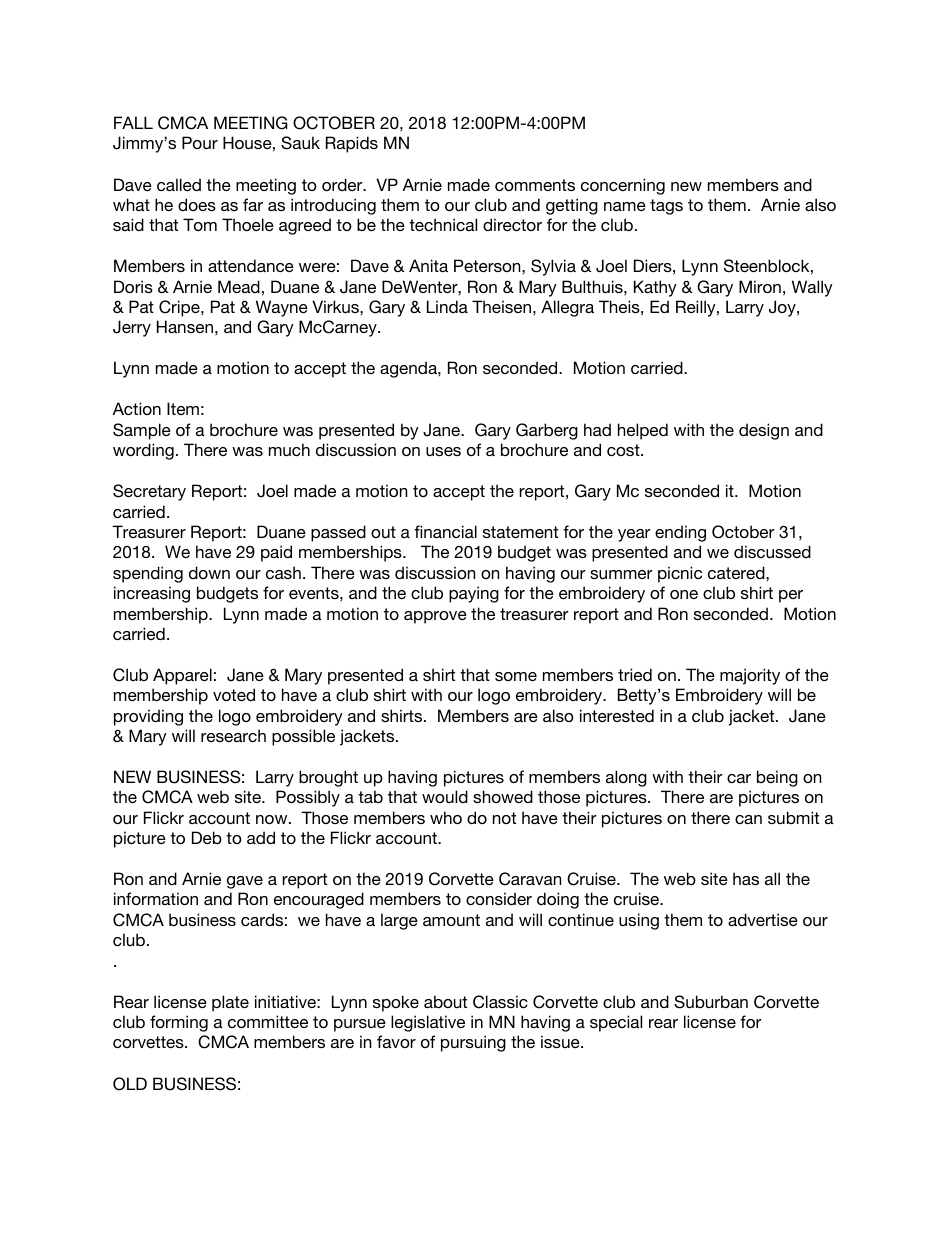  Describe the element at coordinates (200, 142) in the screenshot. I see `Pour` at that location.
